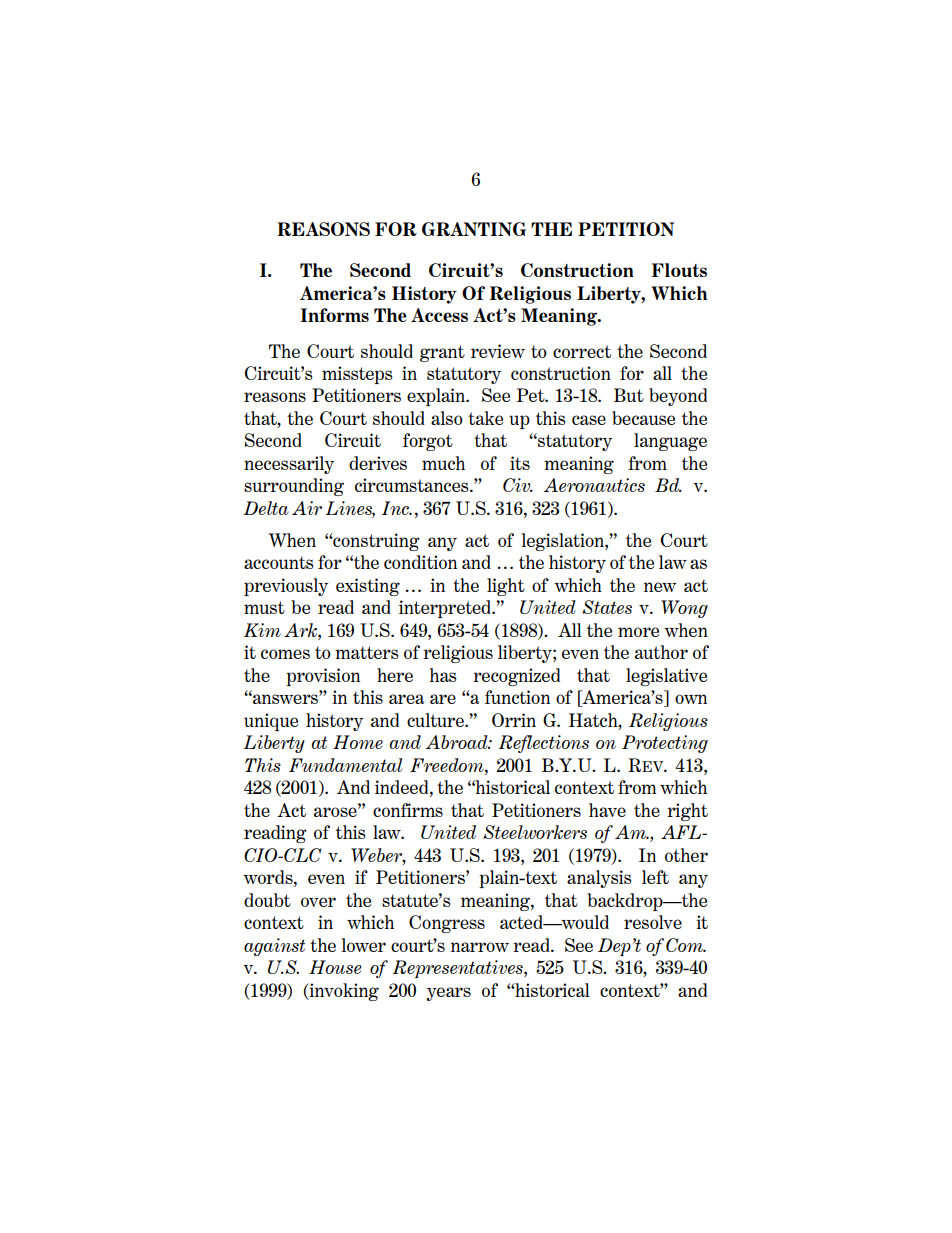  I want to click on Steelworkers, so click(535, 832).
